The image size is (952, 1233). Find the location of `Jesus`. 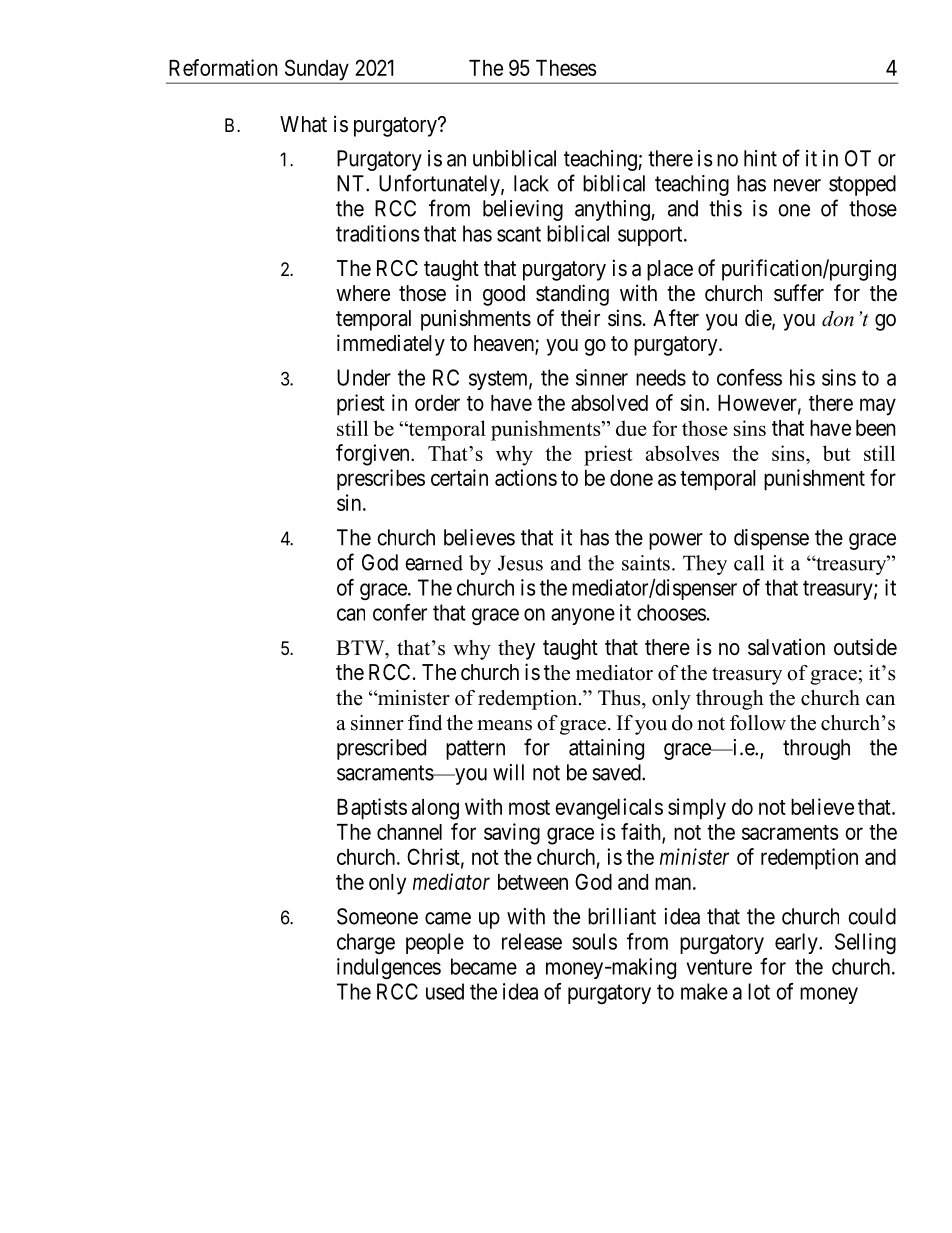

Jesus is located at coordinates (520, 563).
